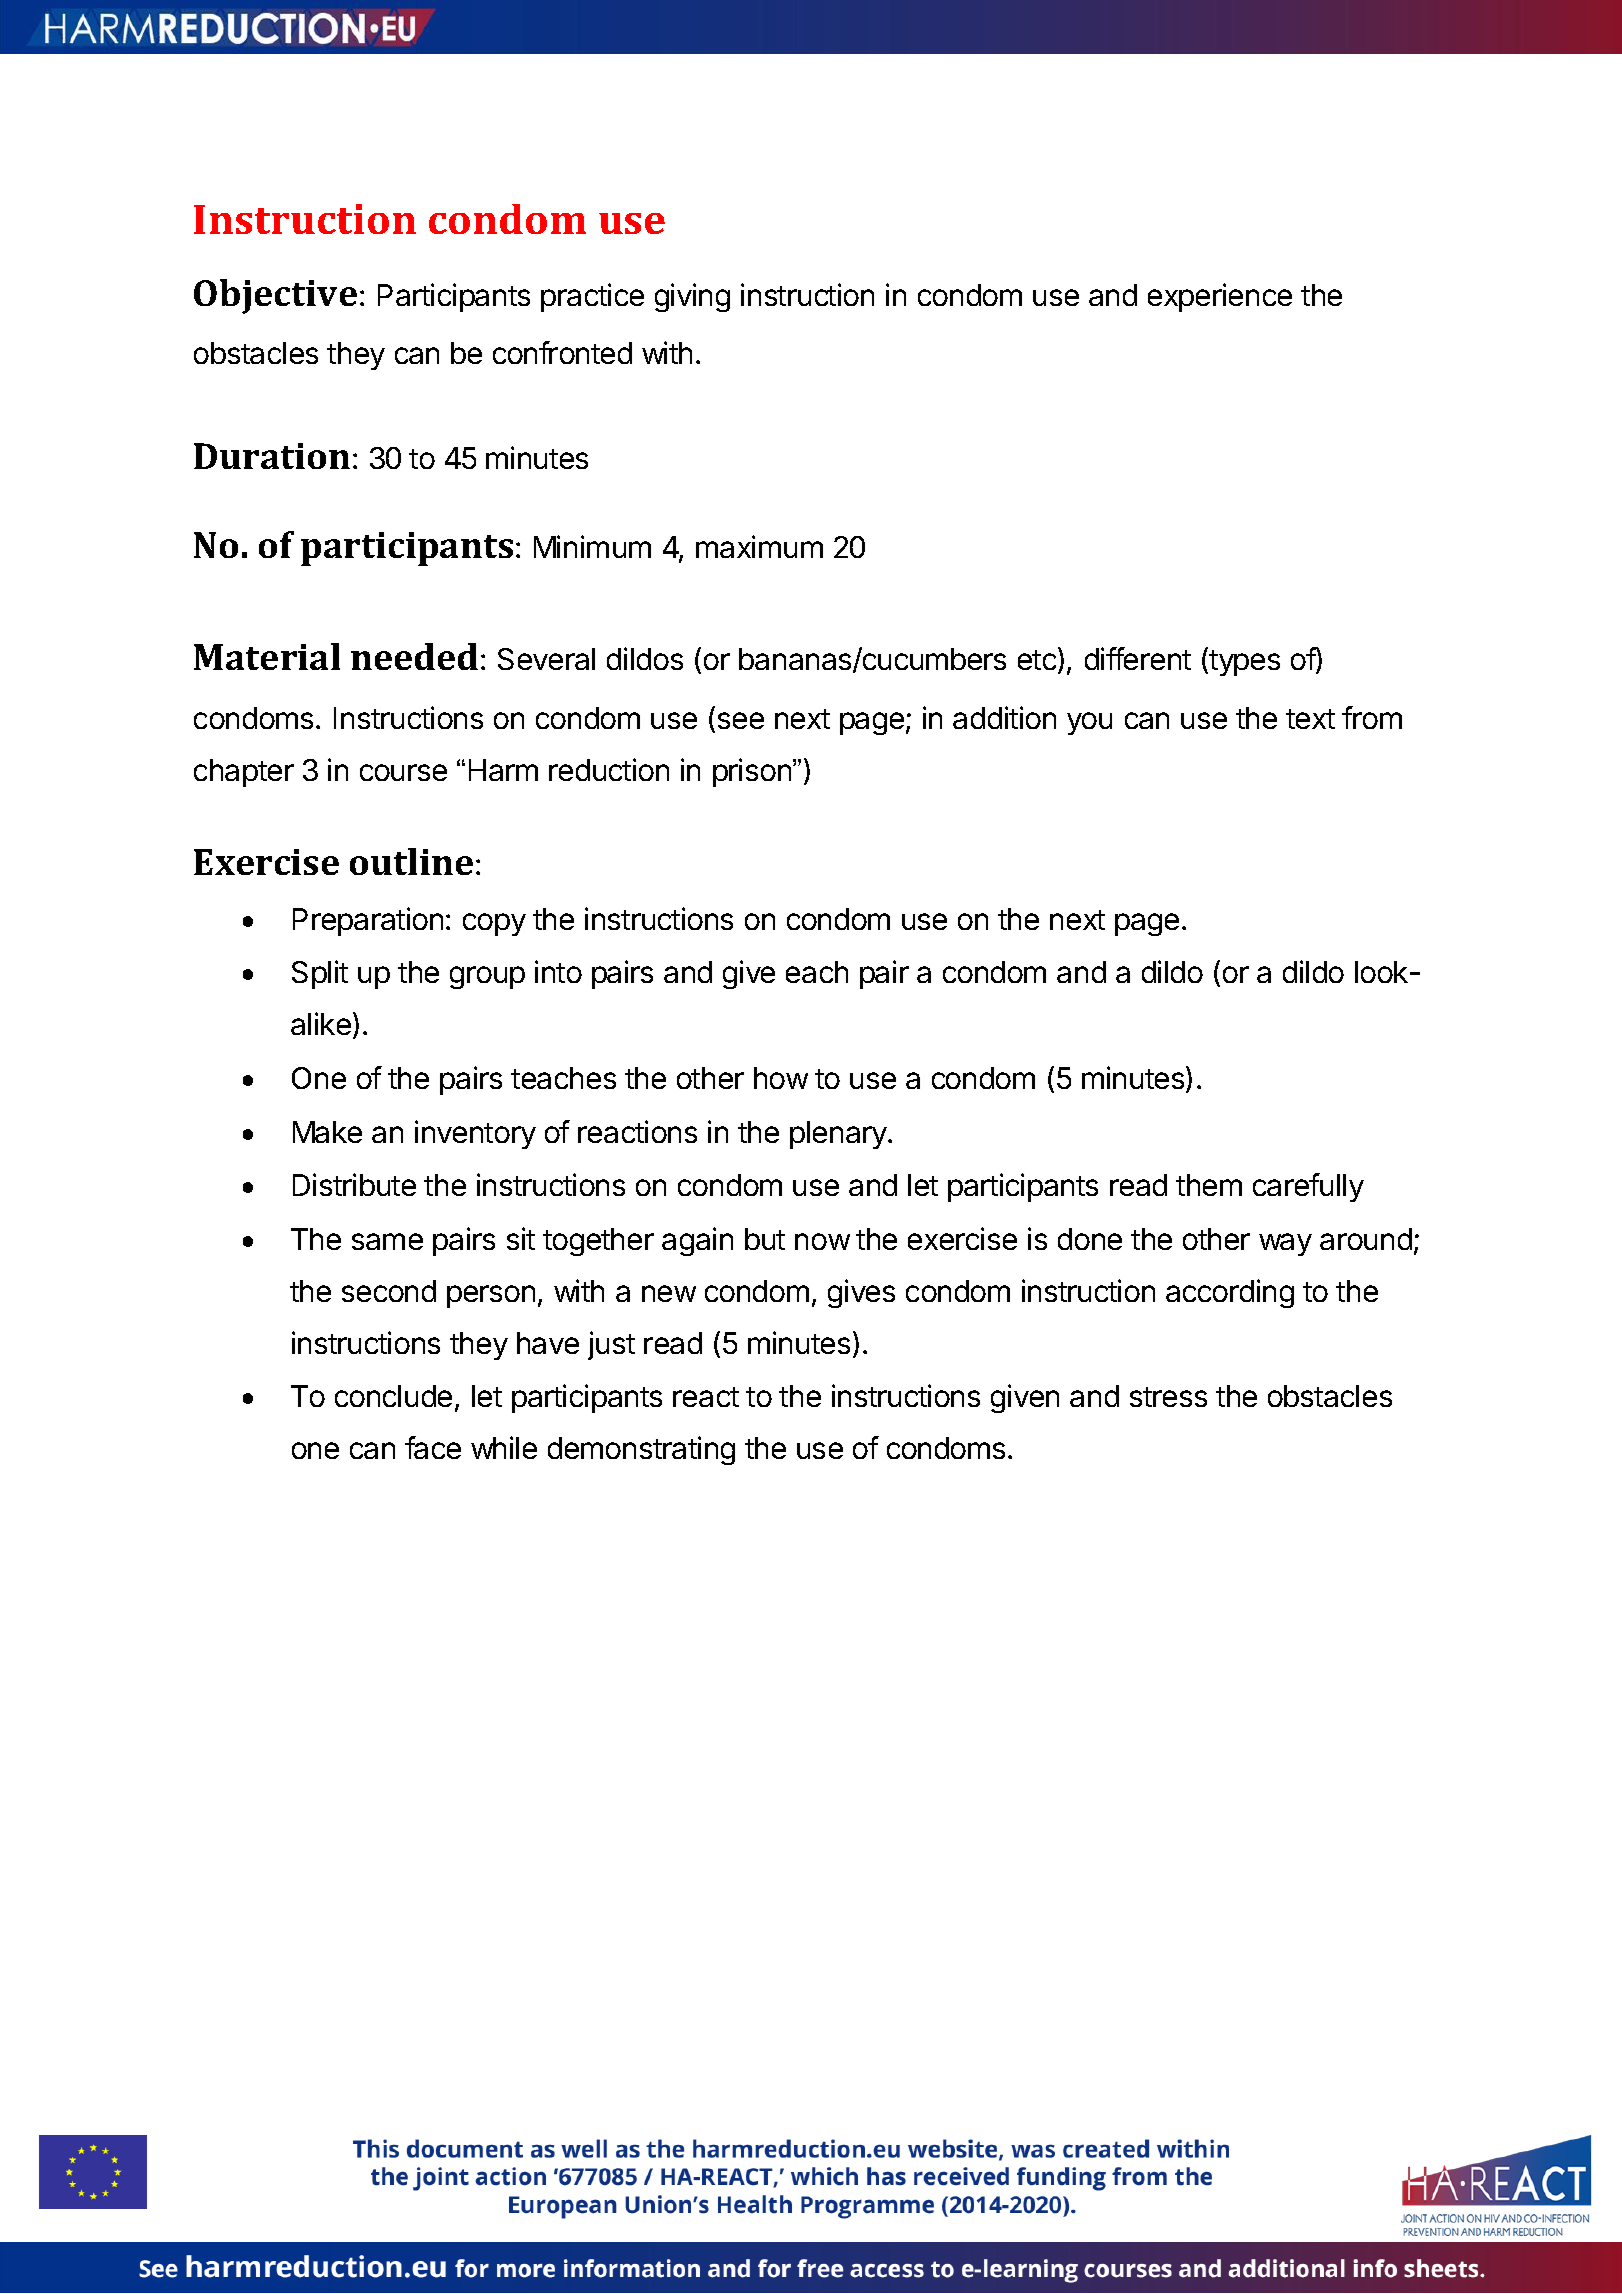 The width and height of the image is (1622, 2294). I want to click on demonstrating, so click(641, 1450).
